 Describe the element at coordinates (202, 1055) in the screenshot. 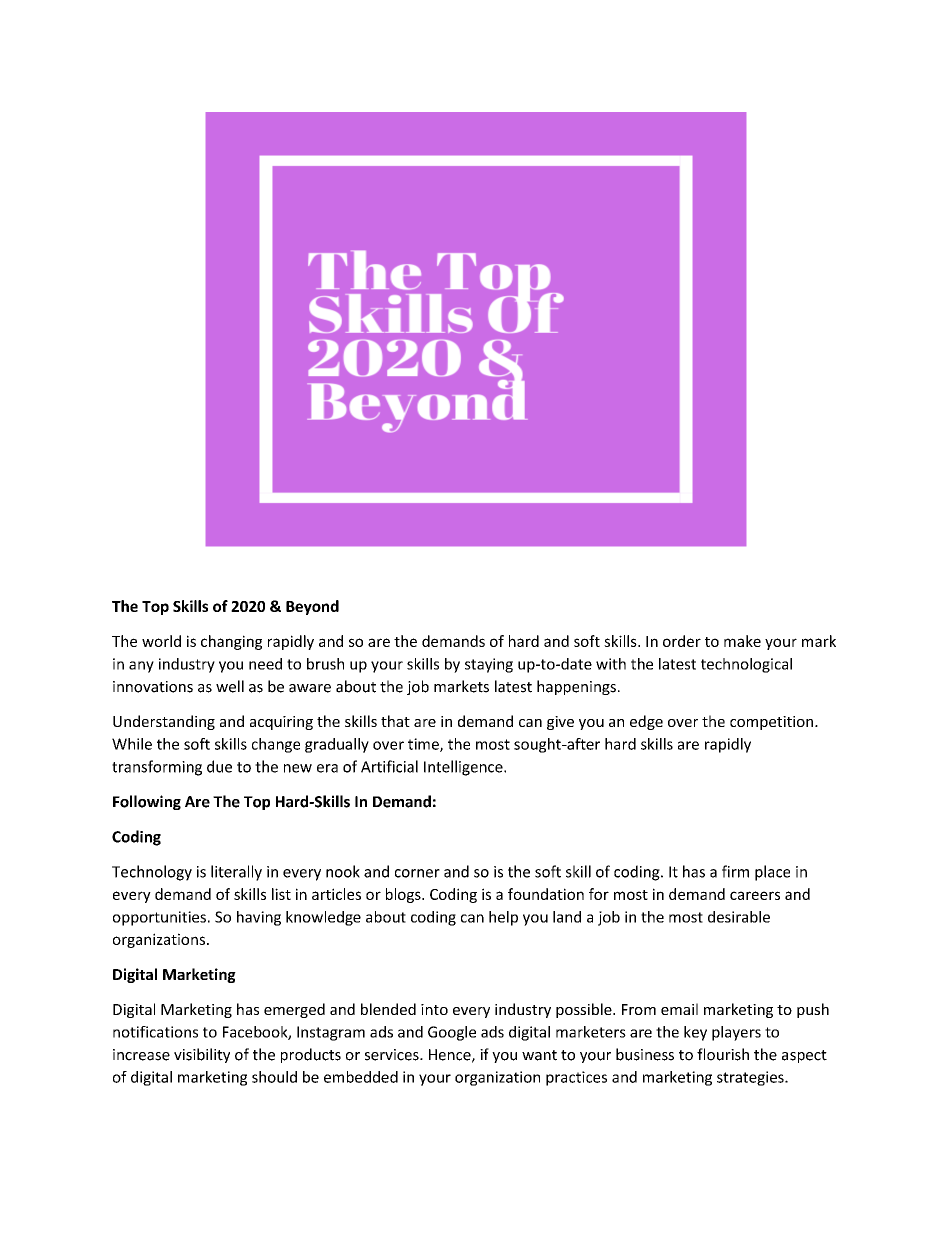

I see `visibility` at that location.
